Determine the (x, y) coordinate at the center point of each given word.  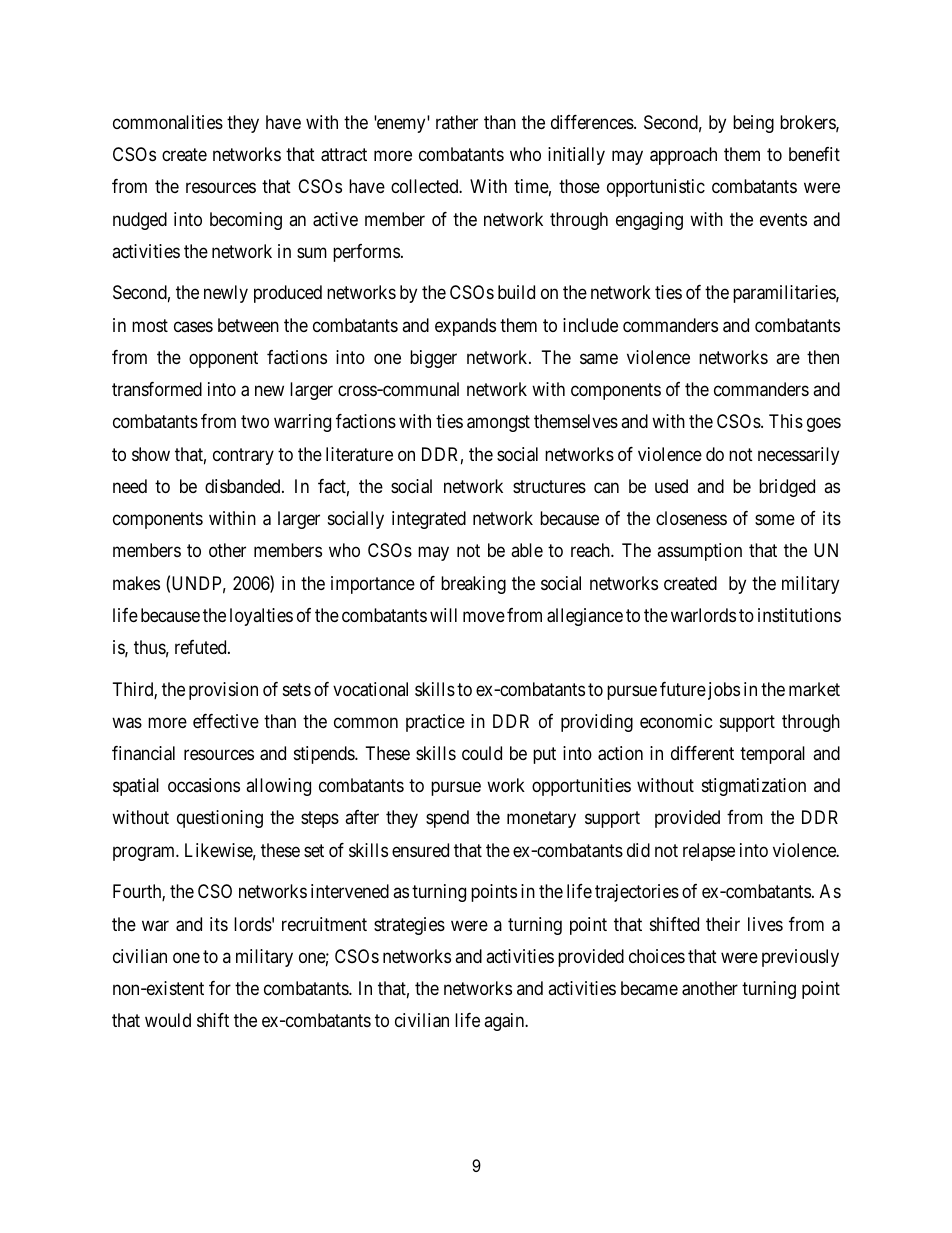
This (786, 421)
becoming (246, 221)
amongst (498, 424)
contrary (243, 456)
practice (435, 723)
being (753, 124)
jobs (722, 691)
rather (457, 122)
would (168, 1020)
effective (226, 721)
